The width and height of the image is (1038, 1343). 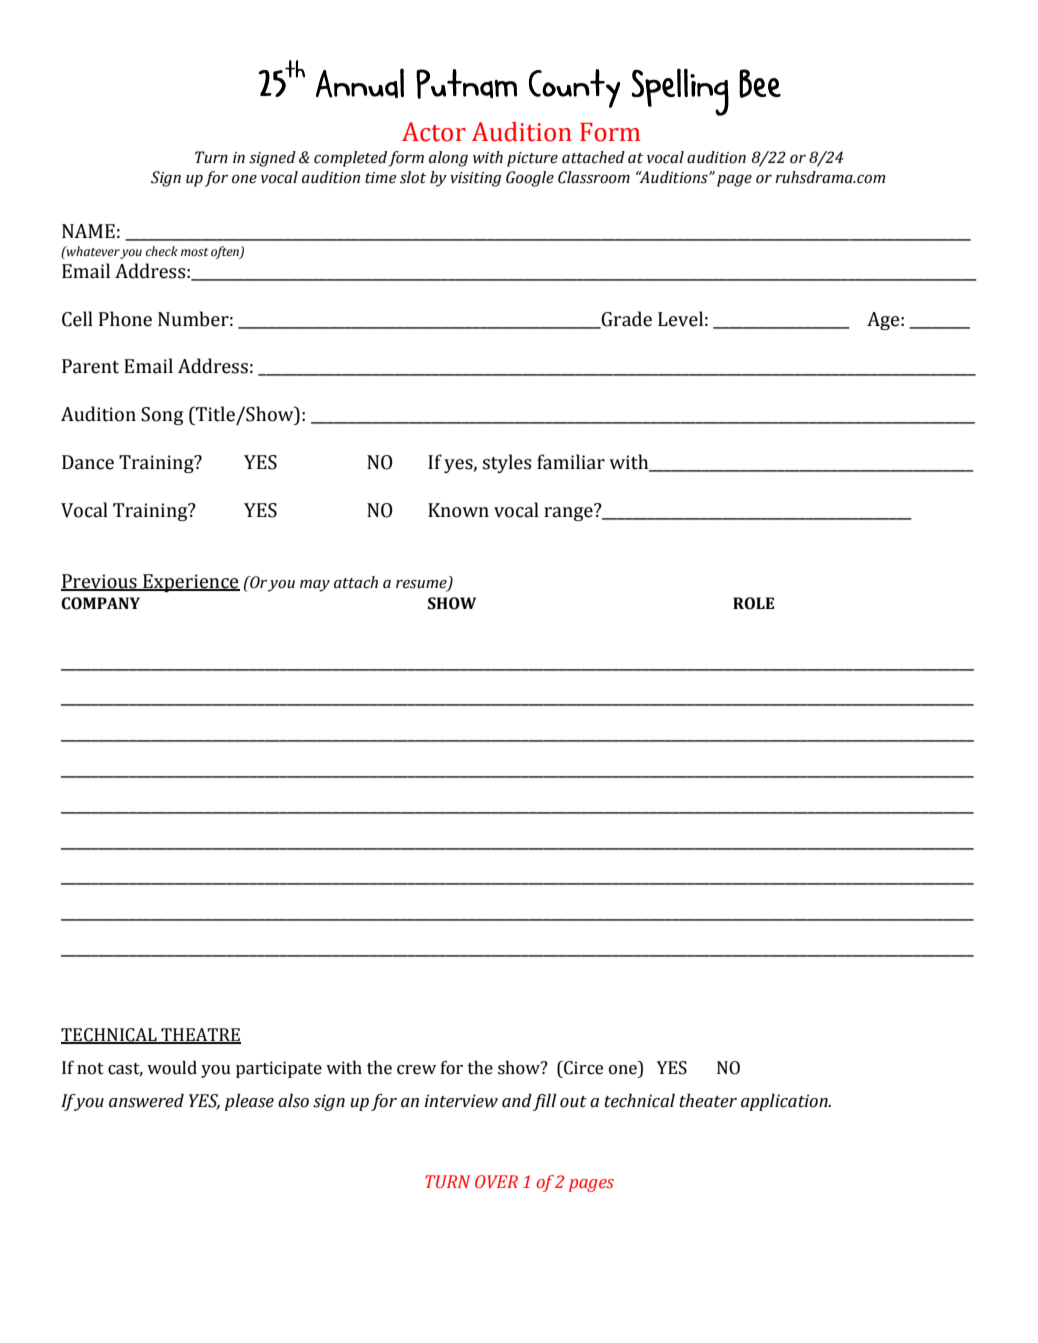 I want to click on THEATRE, so click(x=200, y=1035).
